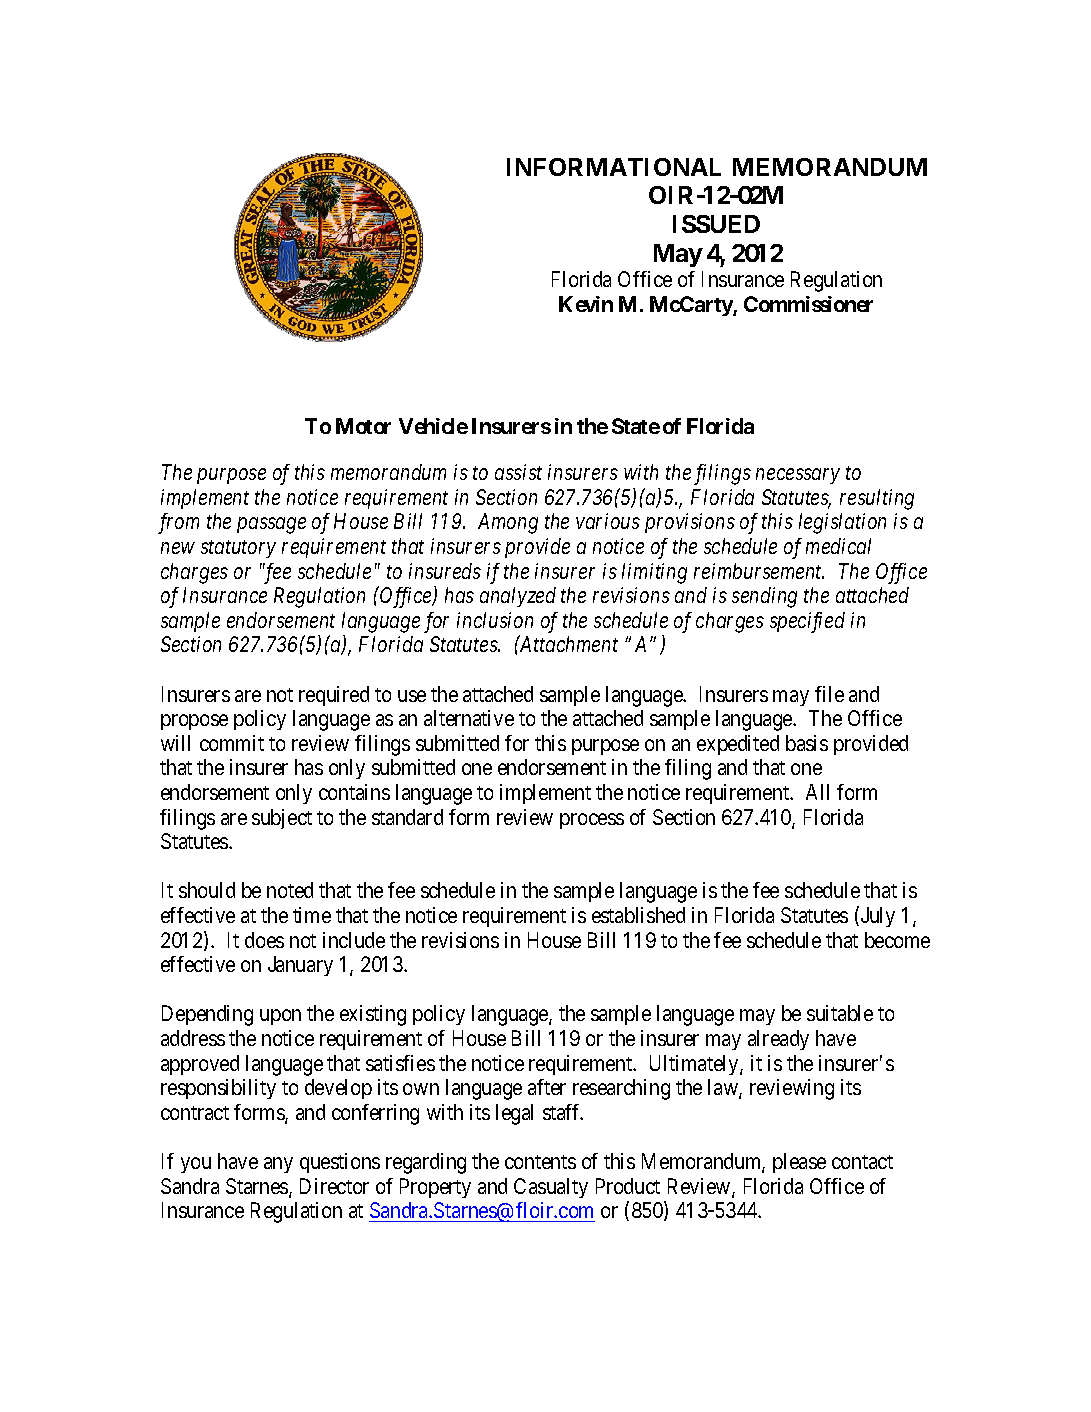 The width and height of the screenshot is (1091, 1412). What do you see at coordinates (278, 1165) in the screenshot?
I see `any` at bounding box center [278, 1165].
